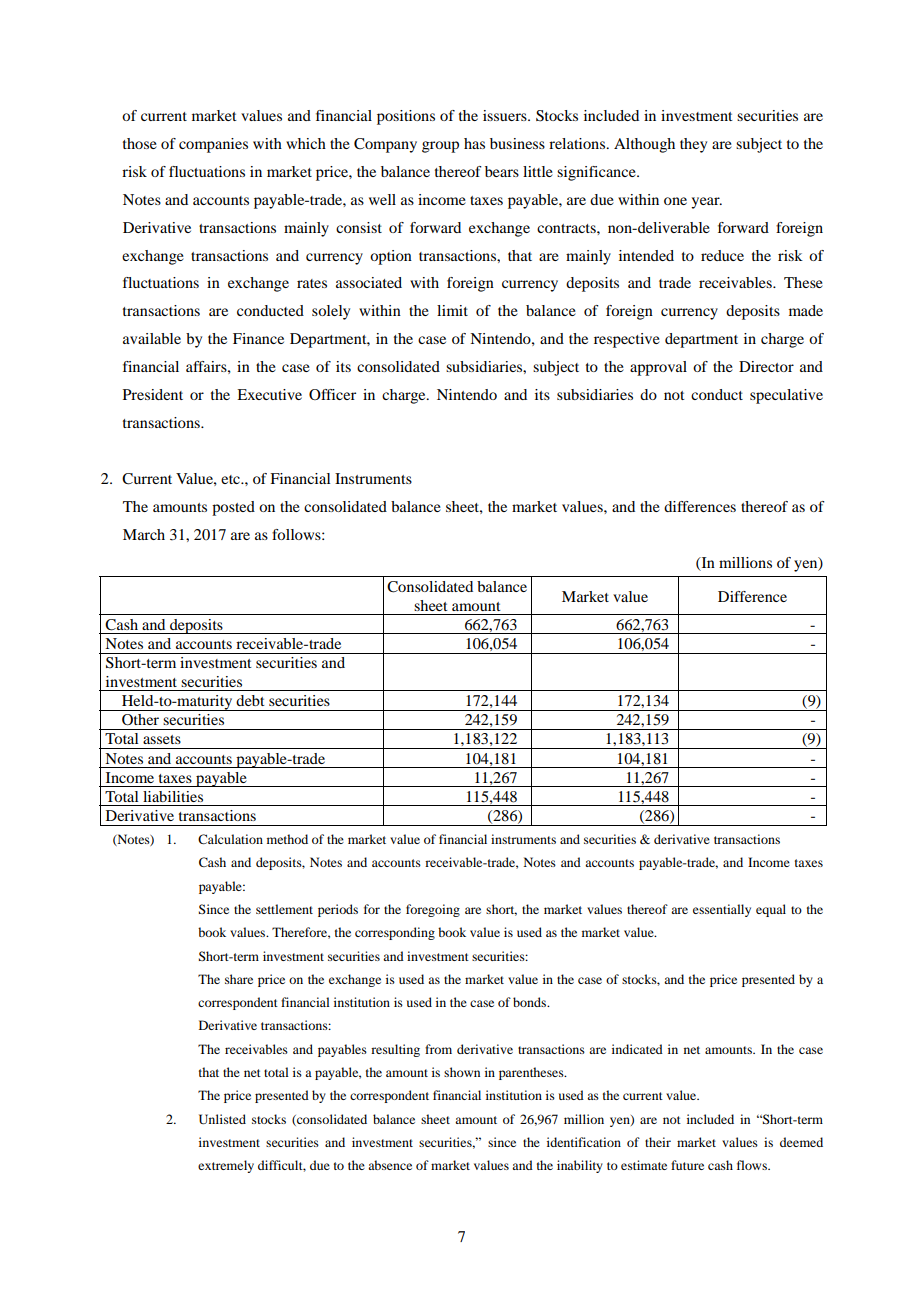 The height and width of the page is (1308, 924). What do you see at coordinates (771, 910) in the page?
I see `equal` at bounding box center [771, 910].
